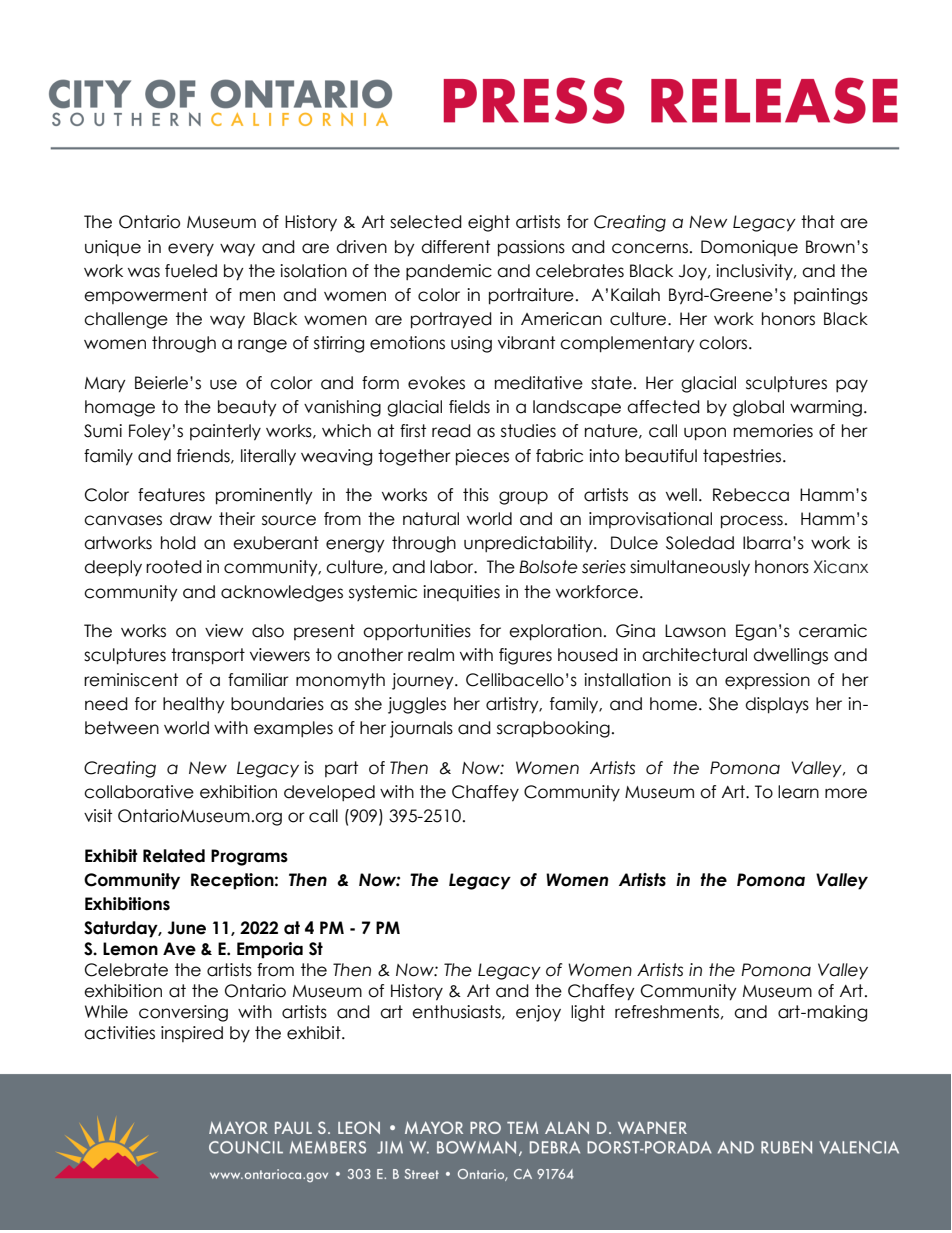  I want to click on different, so click(455, 247).
